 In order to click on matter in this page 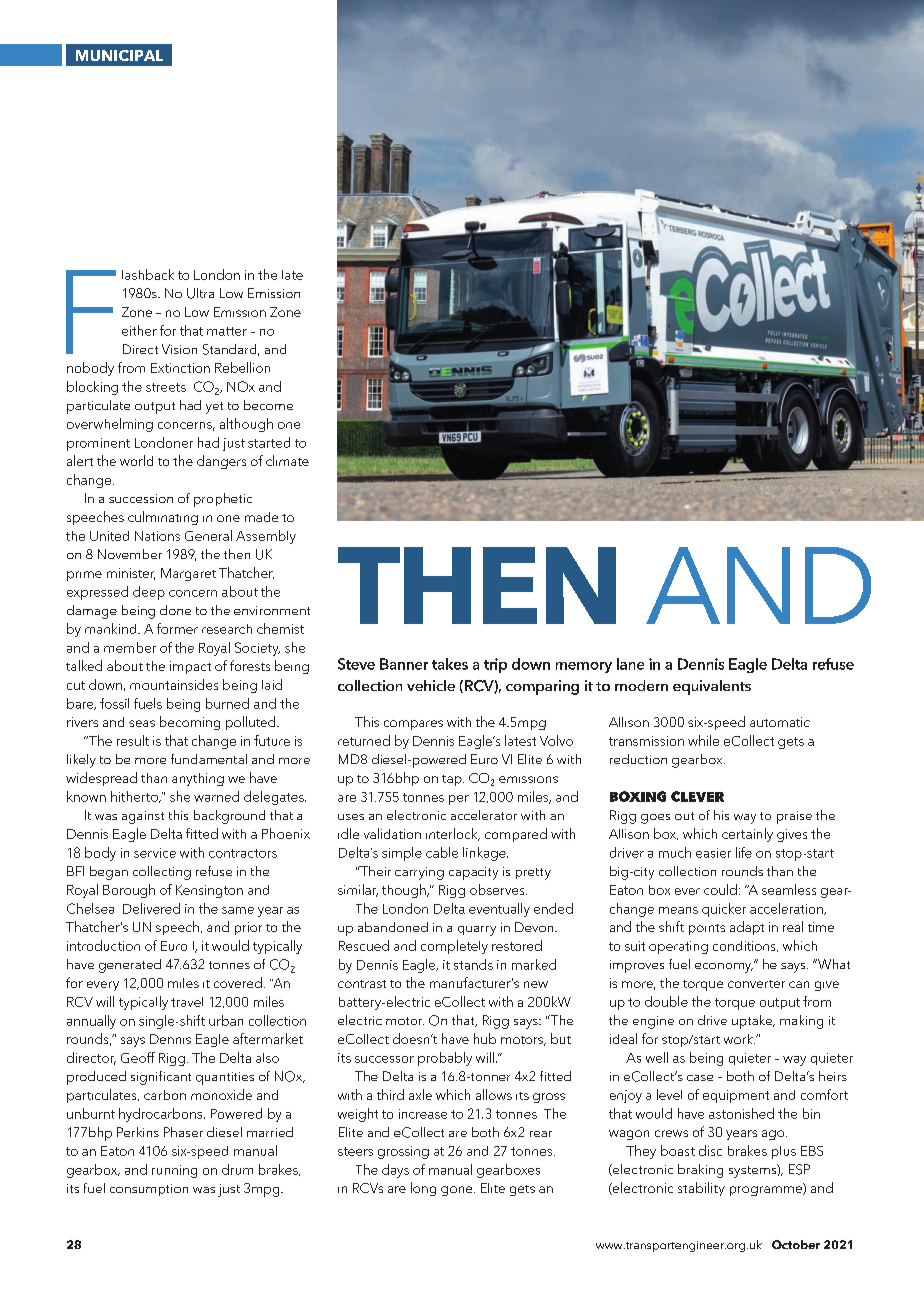, I will do `click(227, 331)`.
